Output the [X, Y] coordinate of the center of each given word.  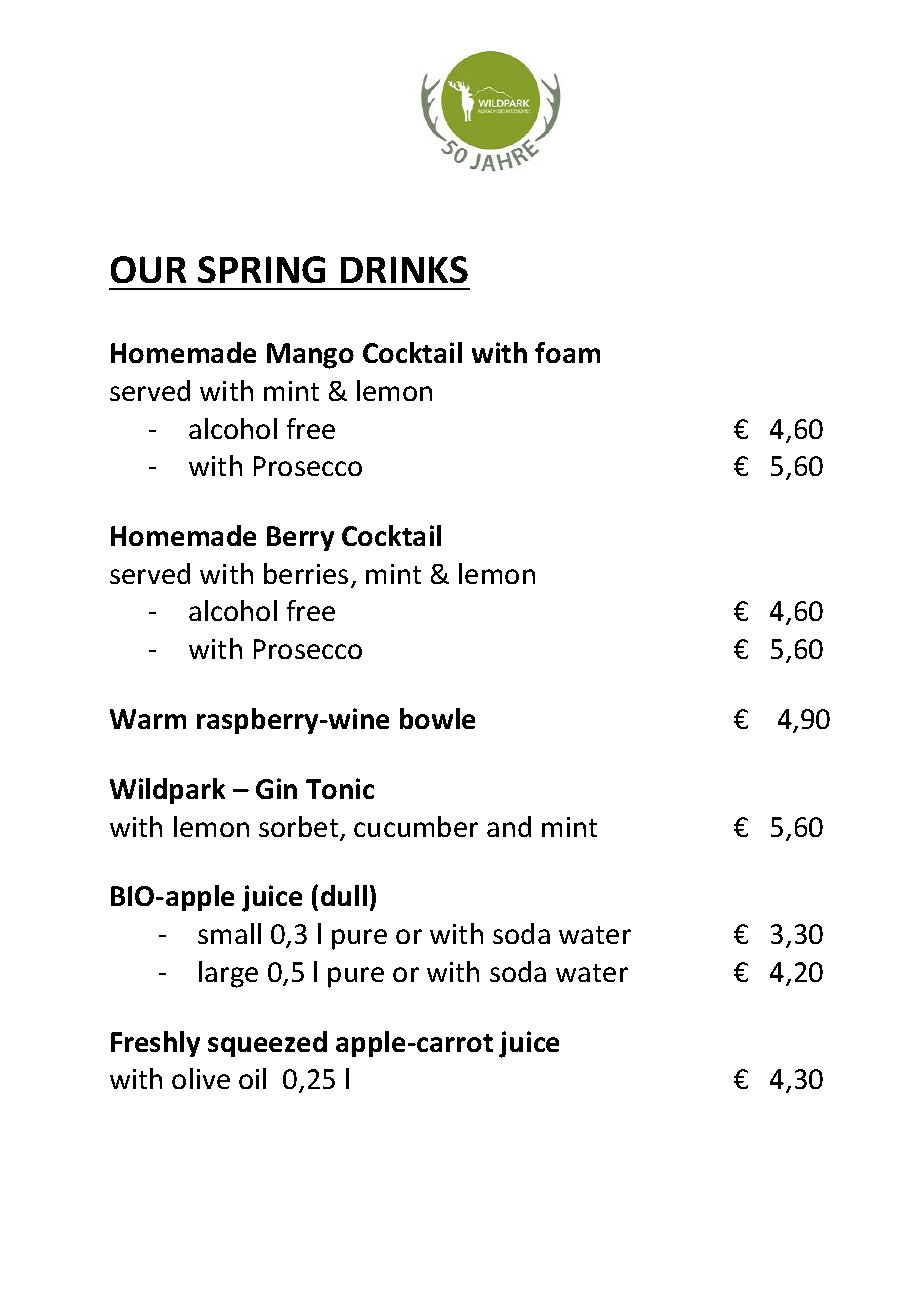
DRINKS [404, 269]
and [509, 826]
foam [567, 352]
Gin [276, 788]
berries [306, 573]
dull [344, 895]
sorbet [300, 828]
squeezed [267, 1044]
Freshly [155, 1044]
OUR [148, 269]
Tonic [340, 788]
